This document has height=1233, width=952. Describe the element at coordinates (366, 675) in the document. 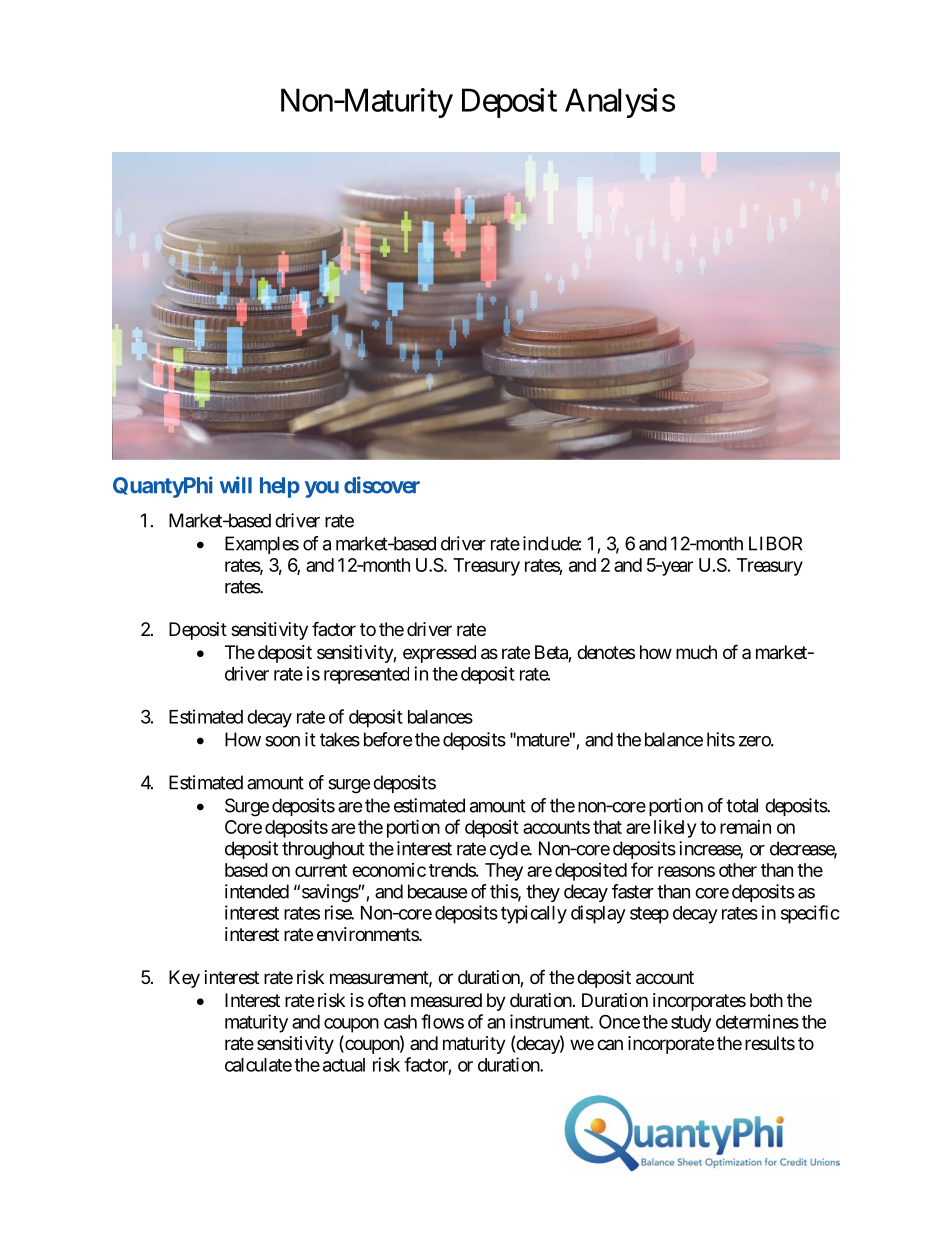

I see `represented` at that location.
